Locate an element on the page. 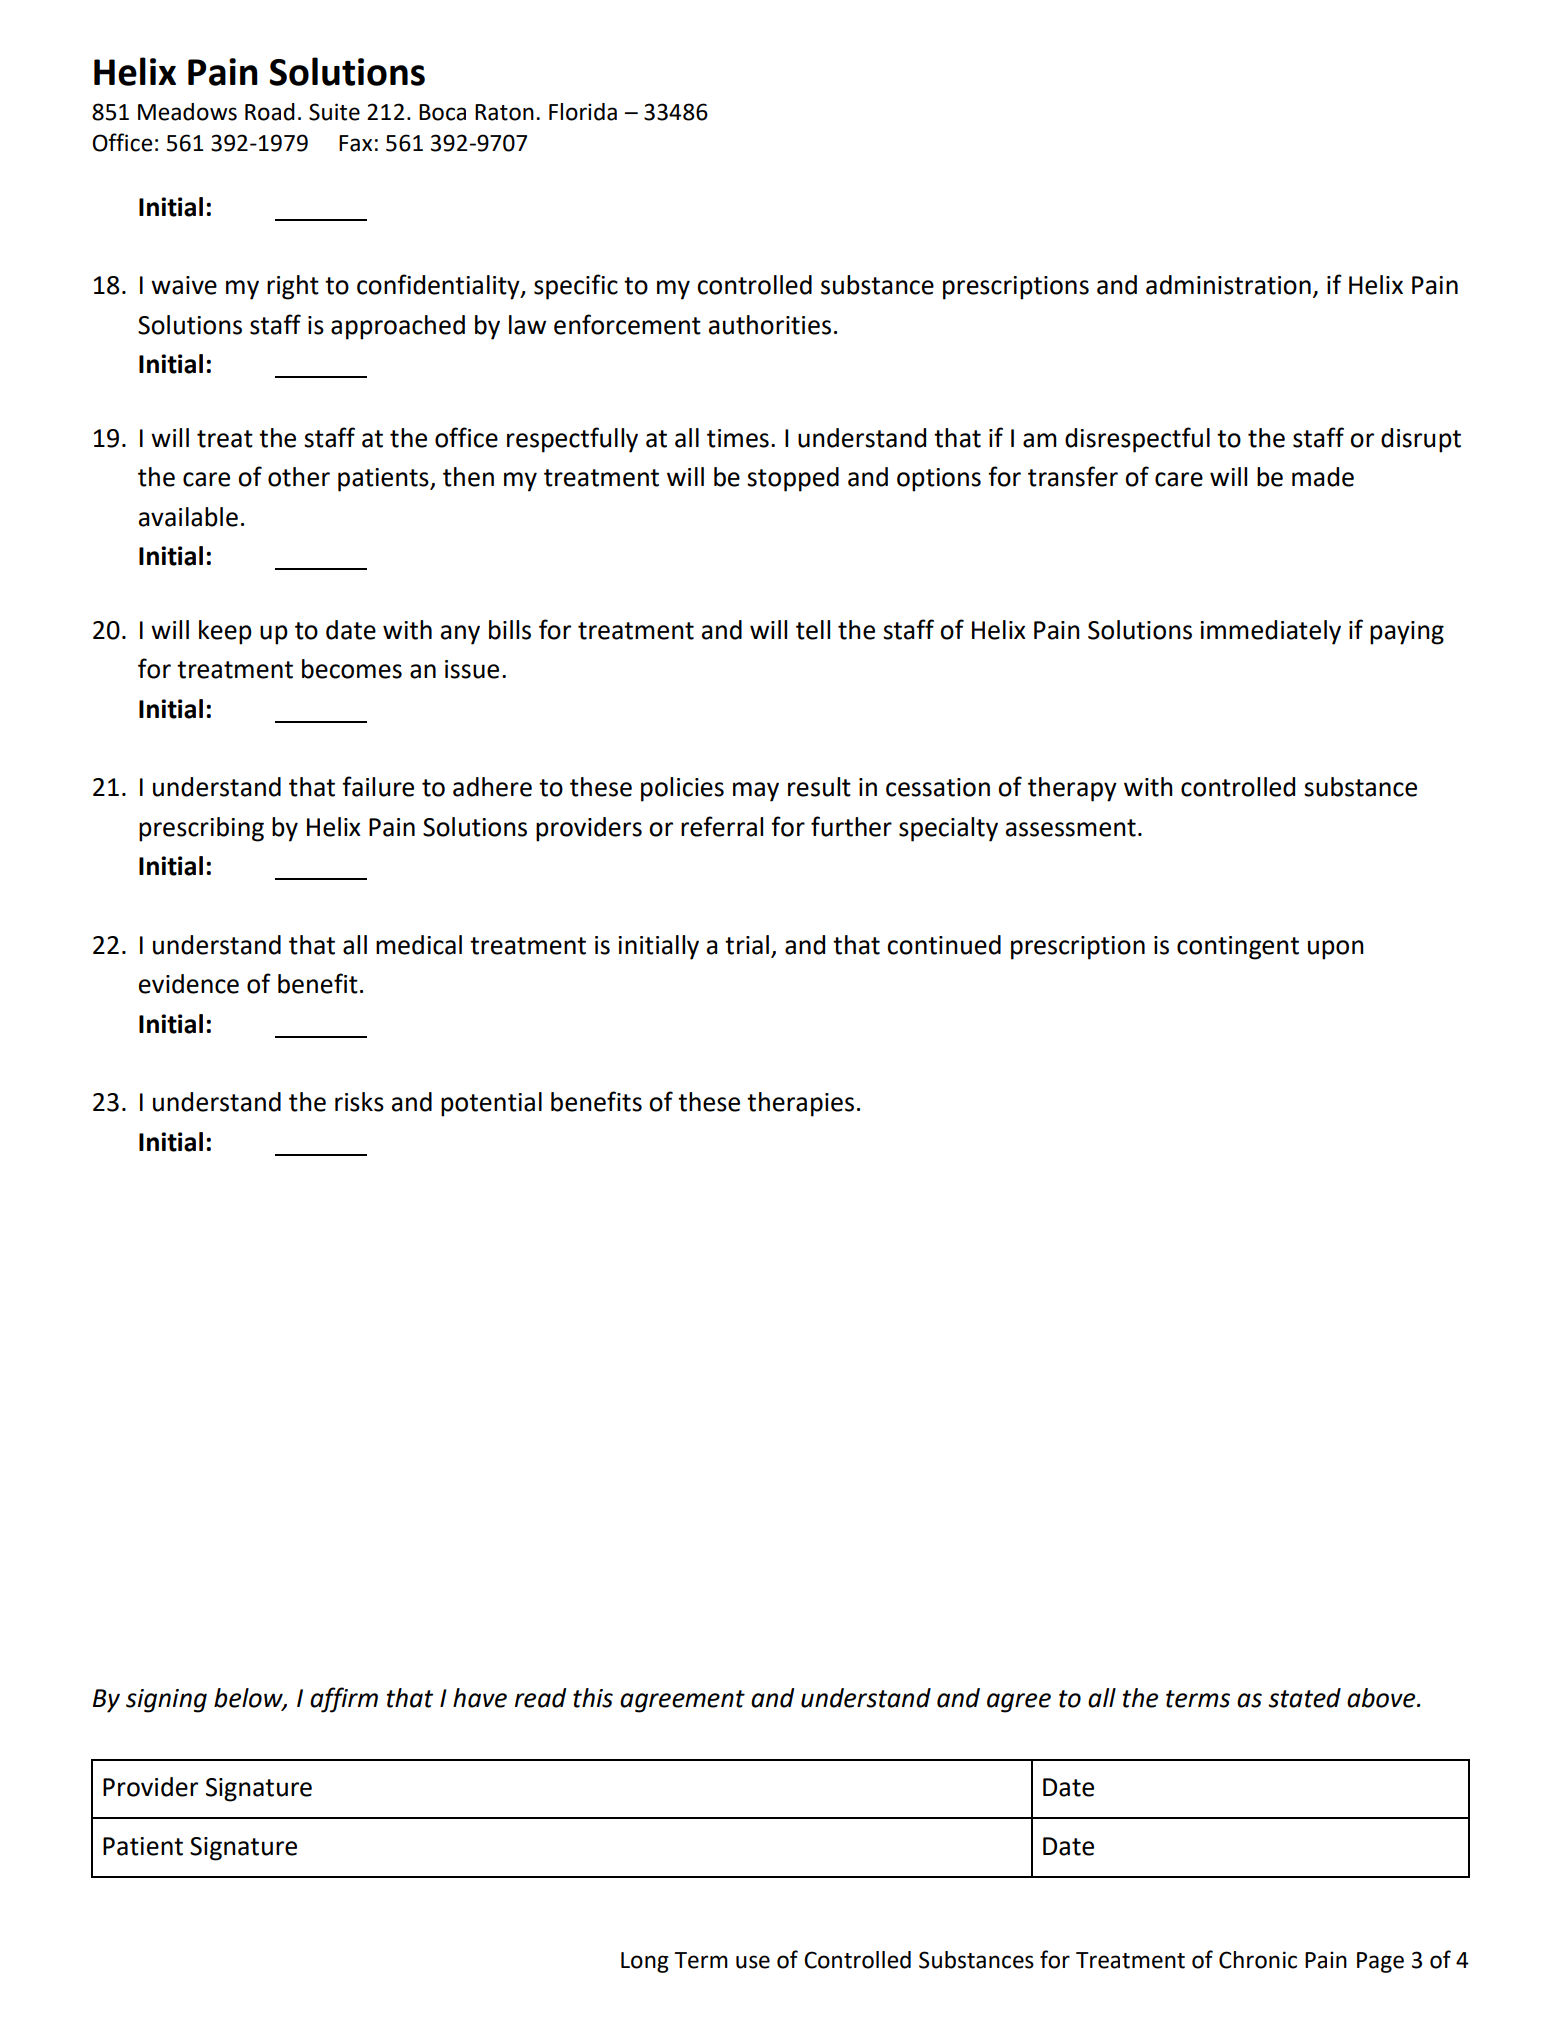 This page has width=1561, height=2020. administration is located at coordinates (1228, 285).
